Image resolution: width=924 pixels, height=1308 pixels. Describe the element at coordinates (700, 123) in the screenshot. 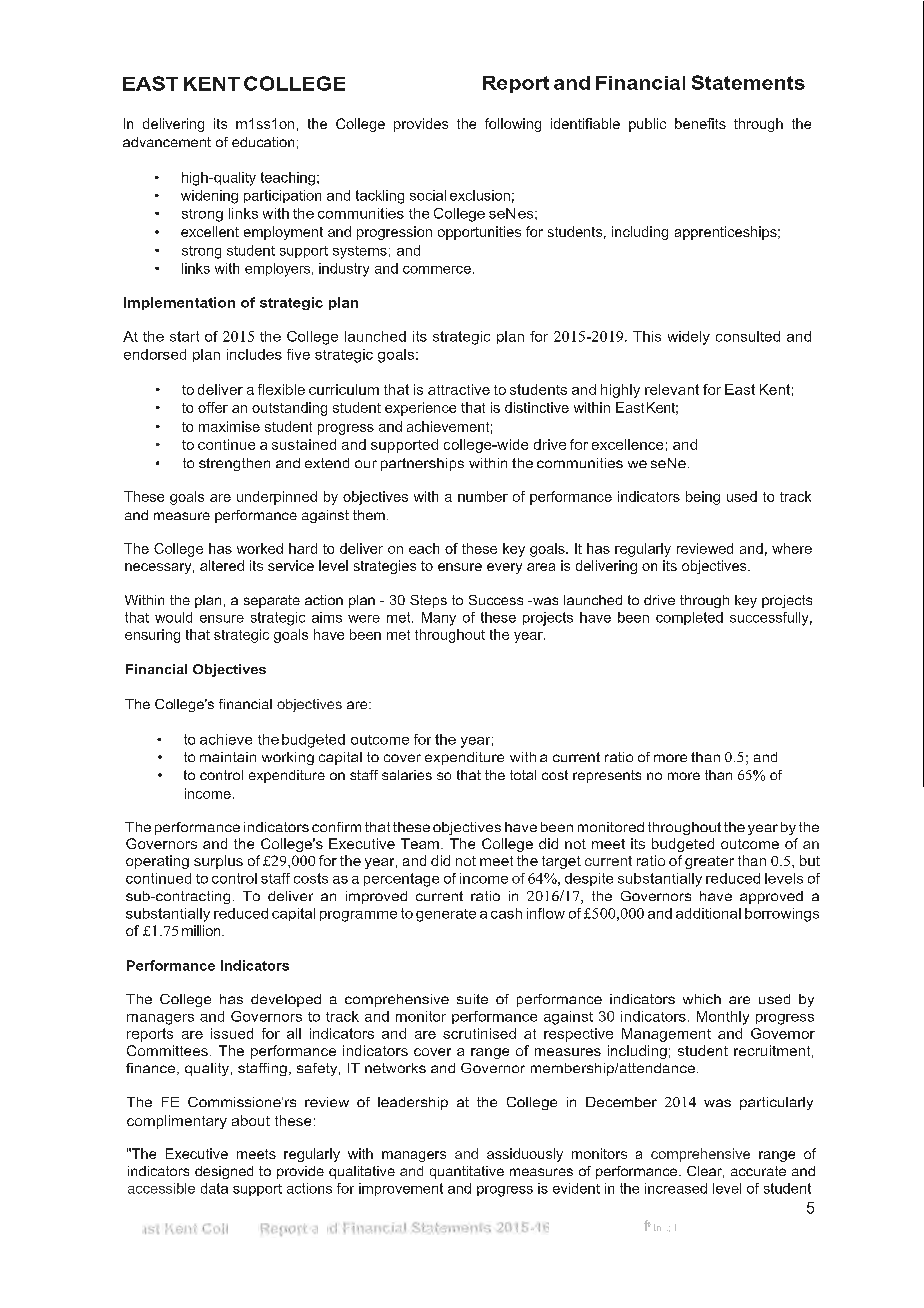

I see `benefits` at that location.
